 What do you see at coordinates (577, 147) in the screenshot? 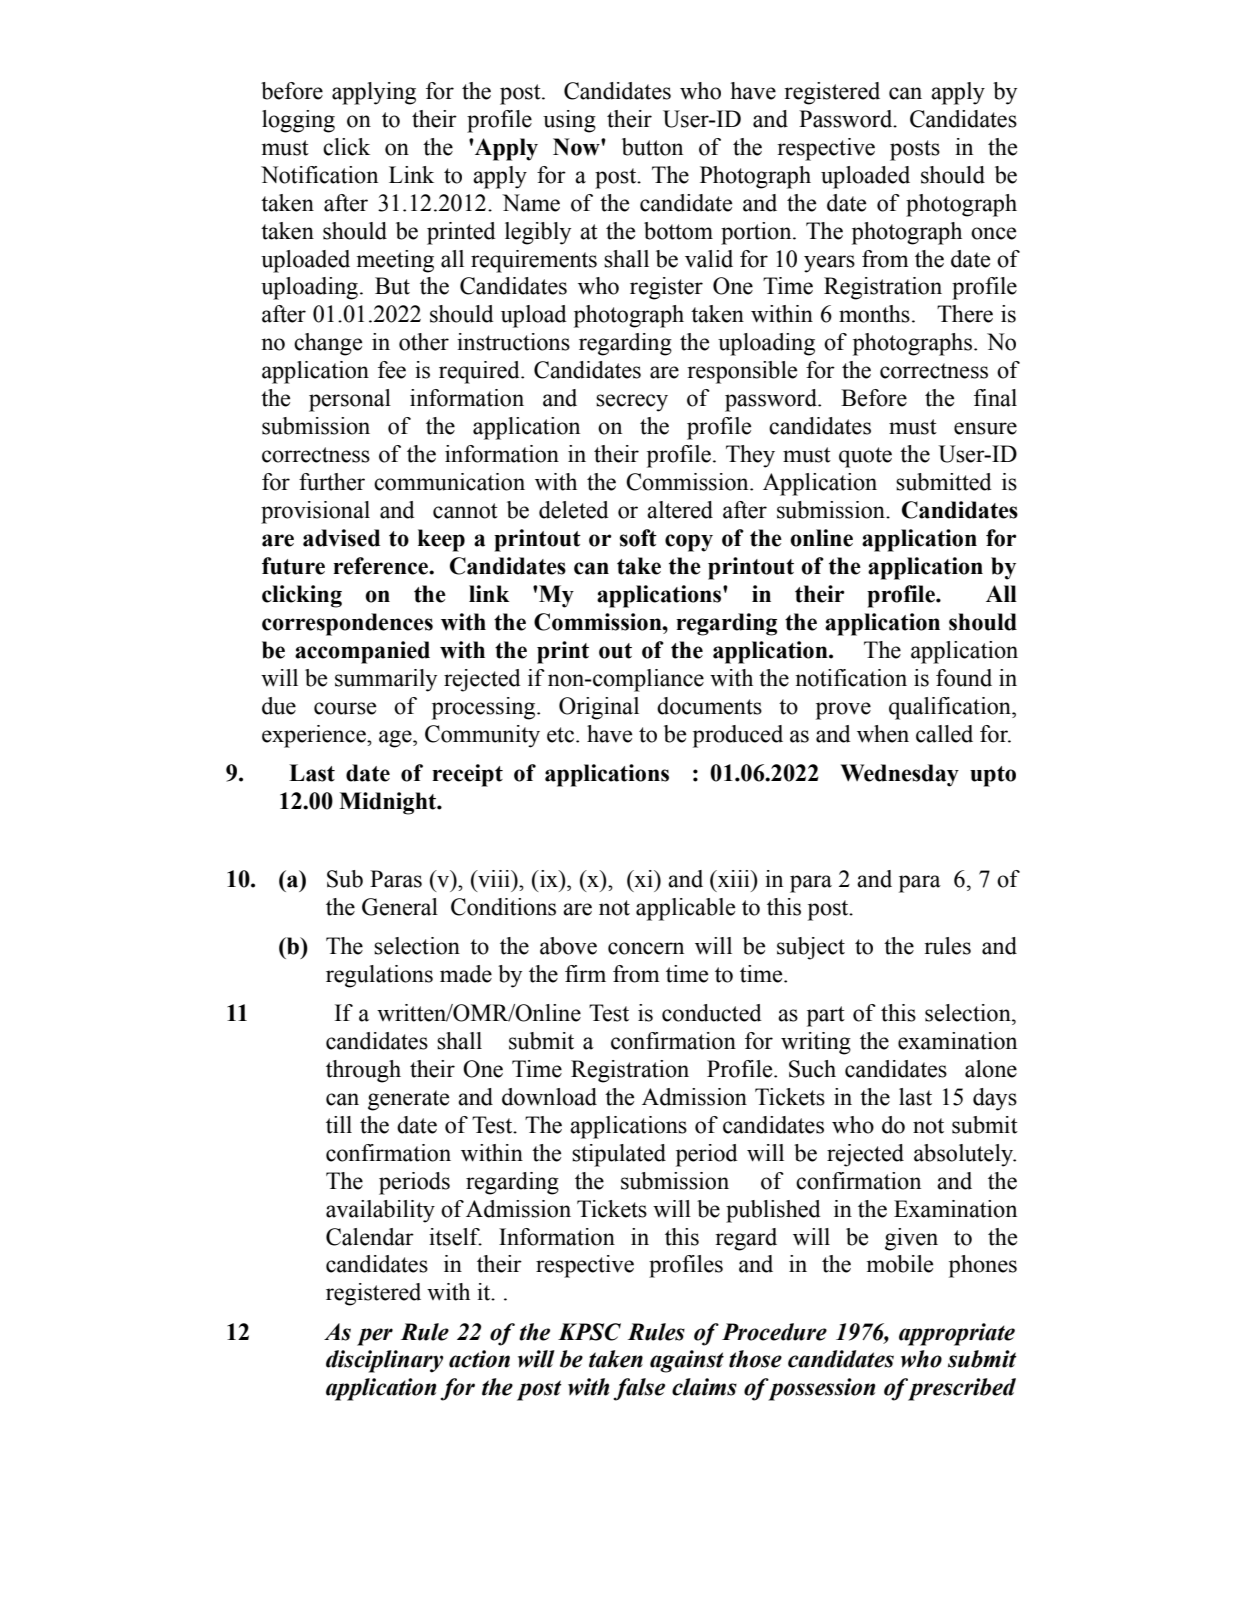
I see `Now` at bounding box center [577, 147].
